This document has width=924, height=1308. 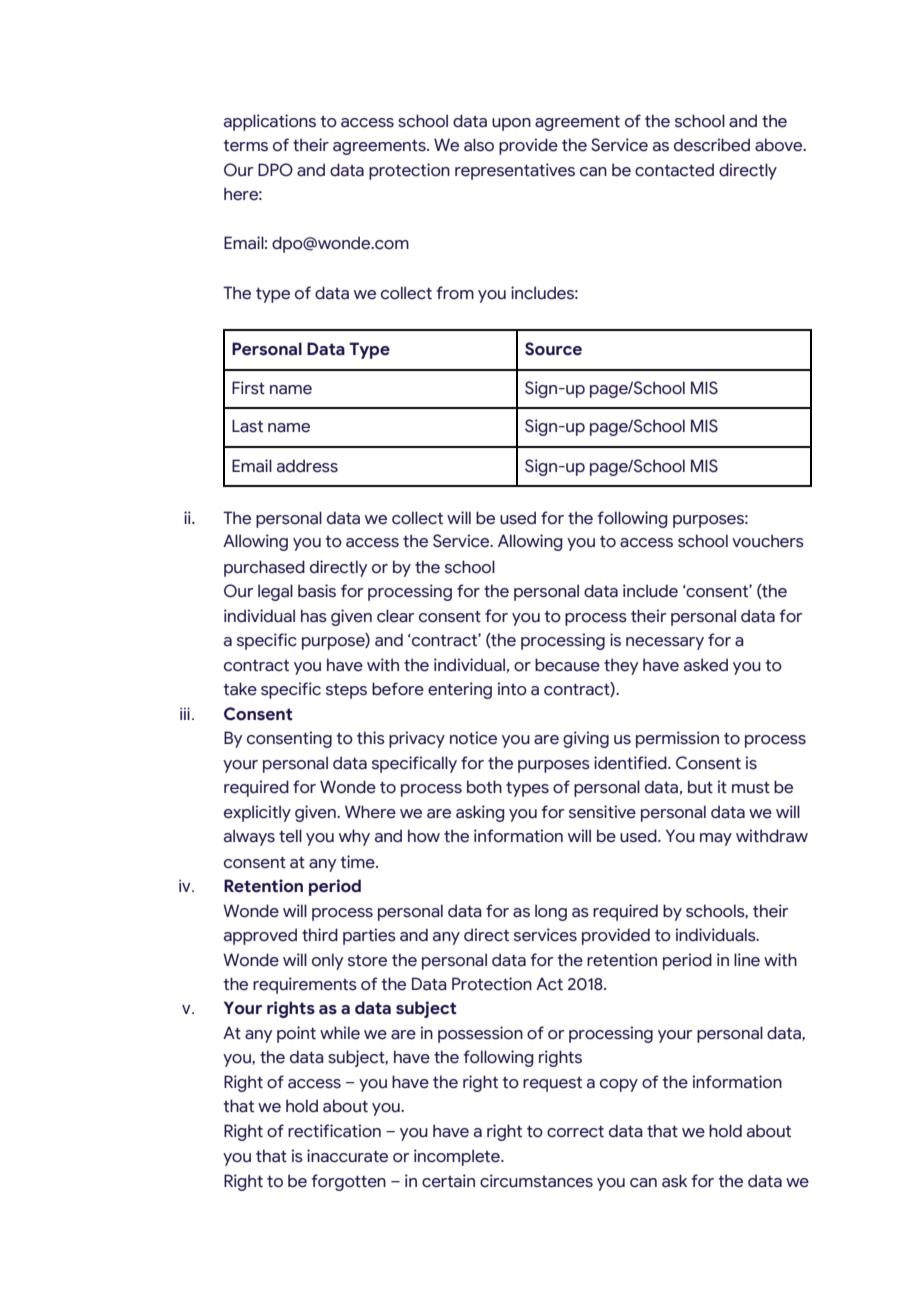 I want to click on long, so click(x=551, y=912).
